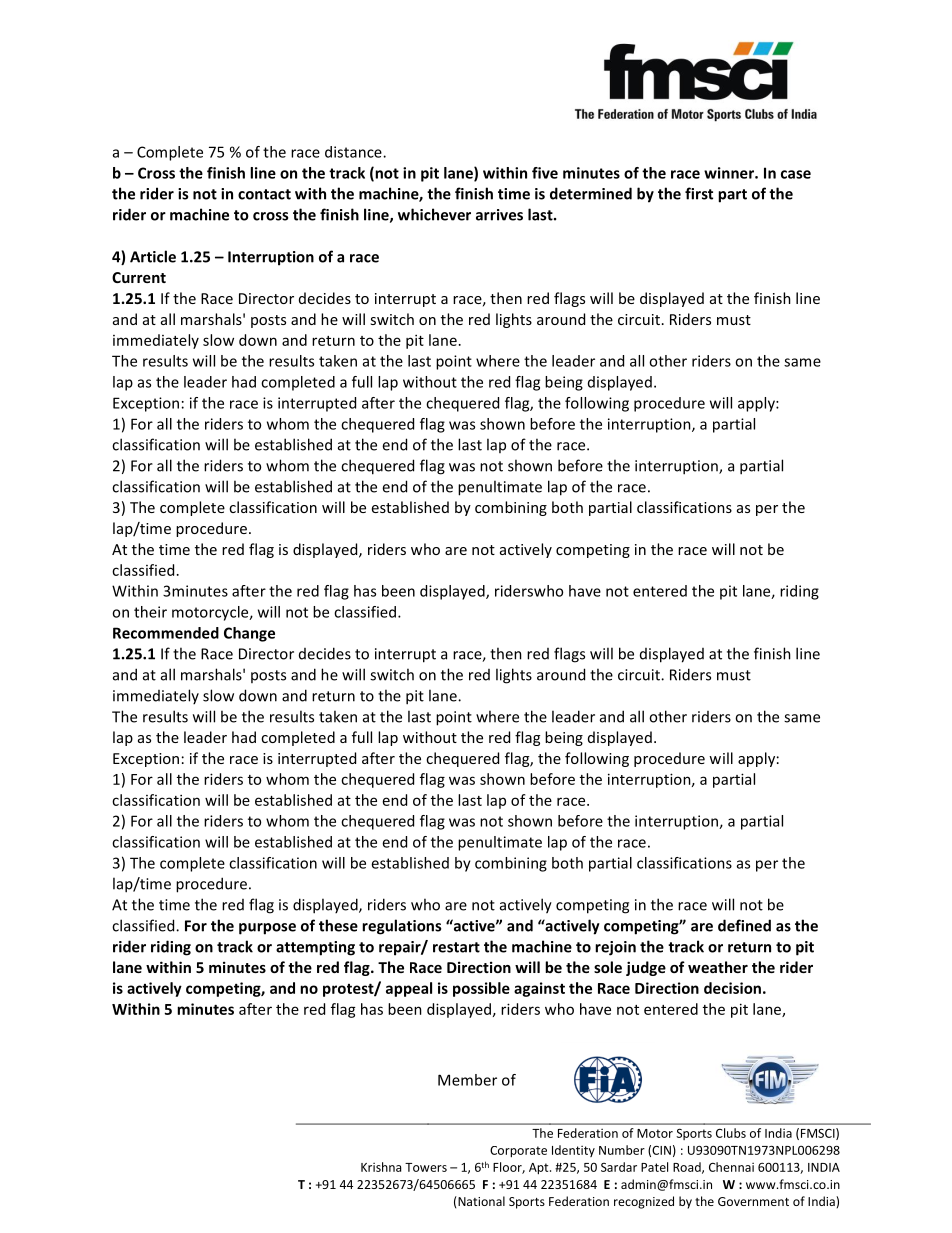  Describe the element at coordinates (699, 193) in the image. I see `first` at that location.
